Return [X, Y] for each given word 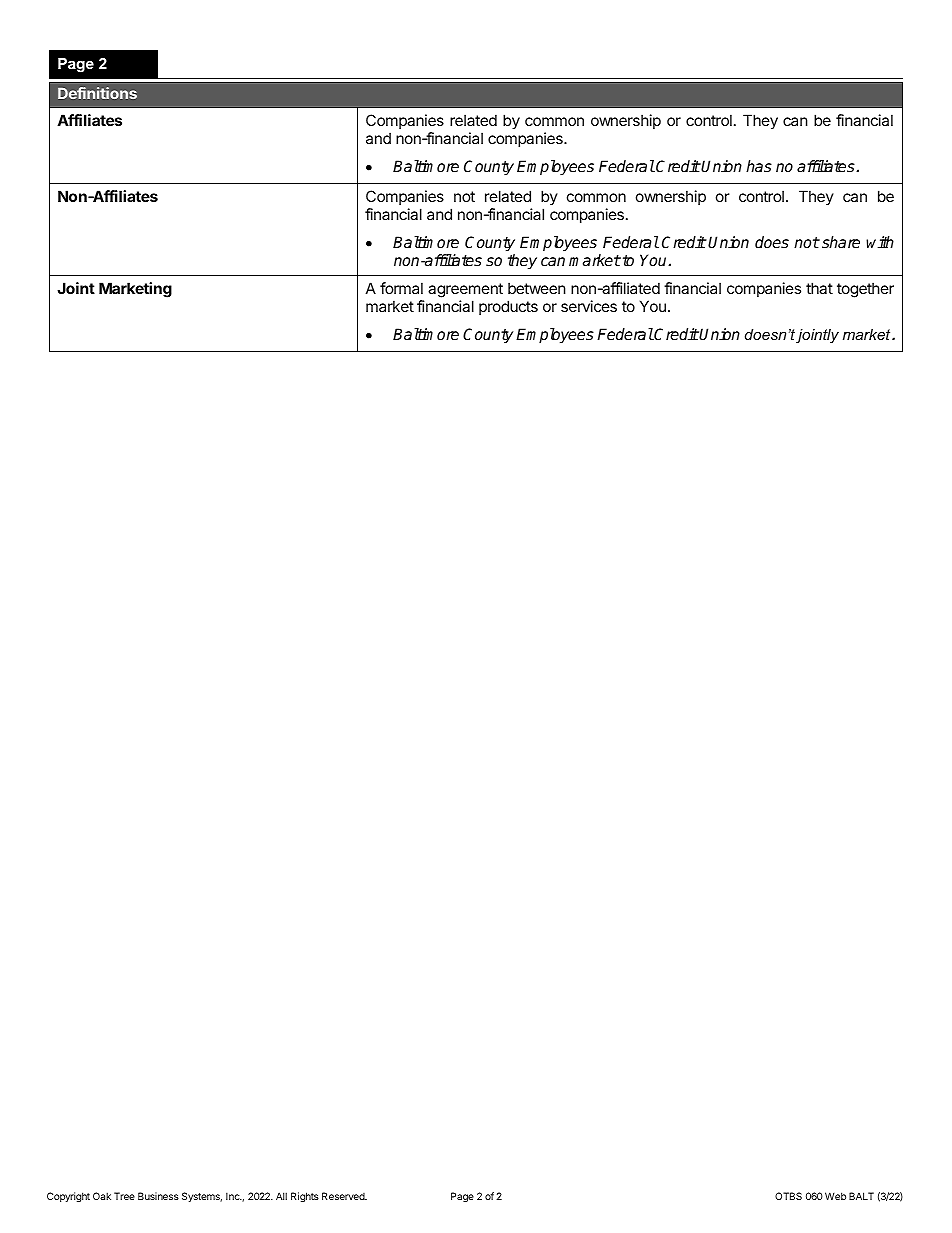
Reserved [344, 1196]
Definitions [97, 93]
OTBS [788, 1196]
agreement [465, 290]
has [759, 166]
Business [158, 1196]
